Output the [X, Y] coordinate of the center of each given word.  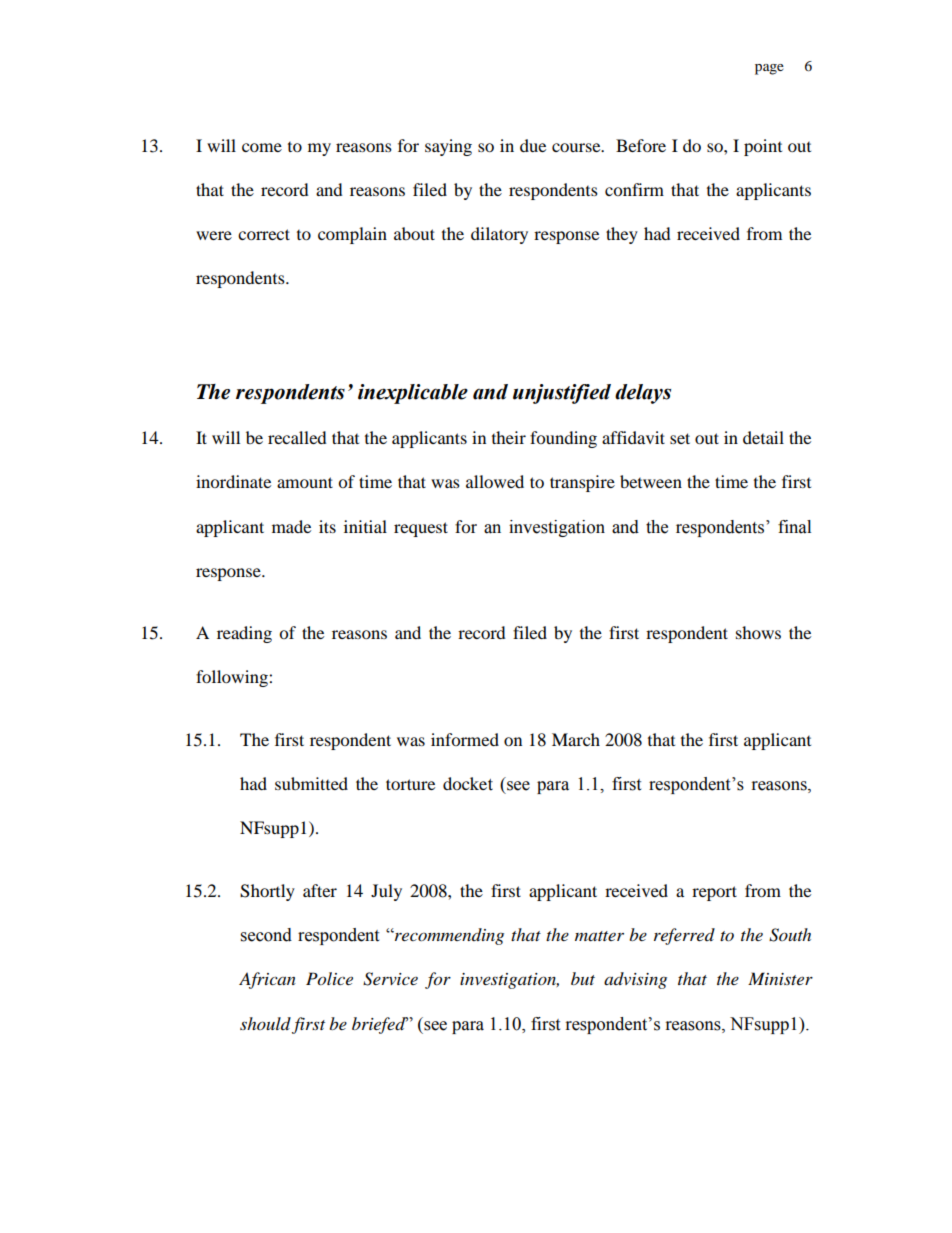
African [267, 980]
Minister [780, 978]
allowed [495, 481]
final [794, 527]
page [769, 69]
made [291, 526]
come [262, 147]
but [583, 978]
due [533, 145]
